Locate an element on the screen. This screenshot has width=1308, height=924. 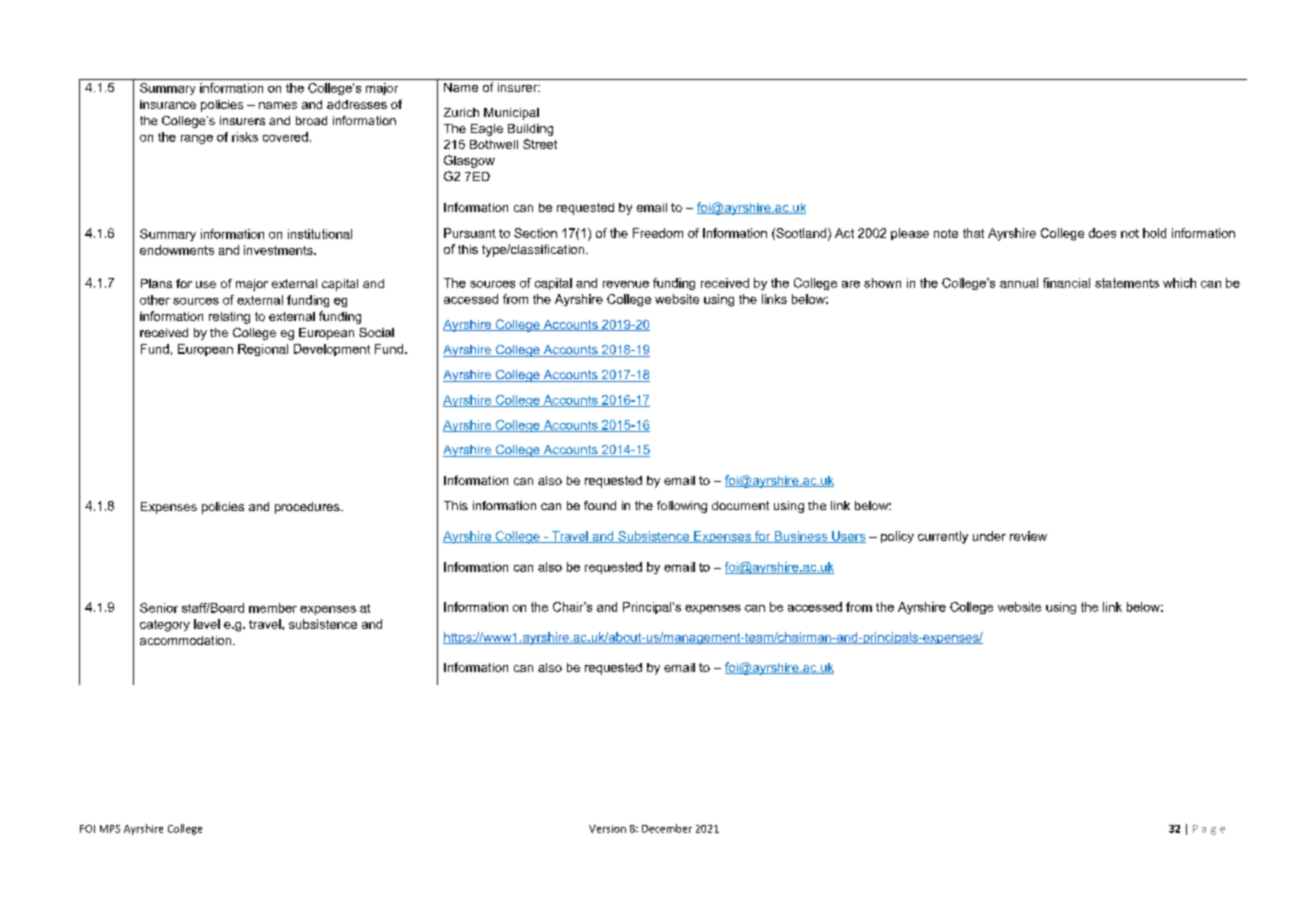
relating is located at coordinates (229, 318).
